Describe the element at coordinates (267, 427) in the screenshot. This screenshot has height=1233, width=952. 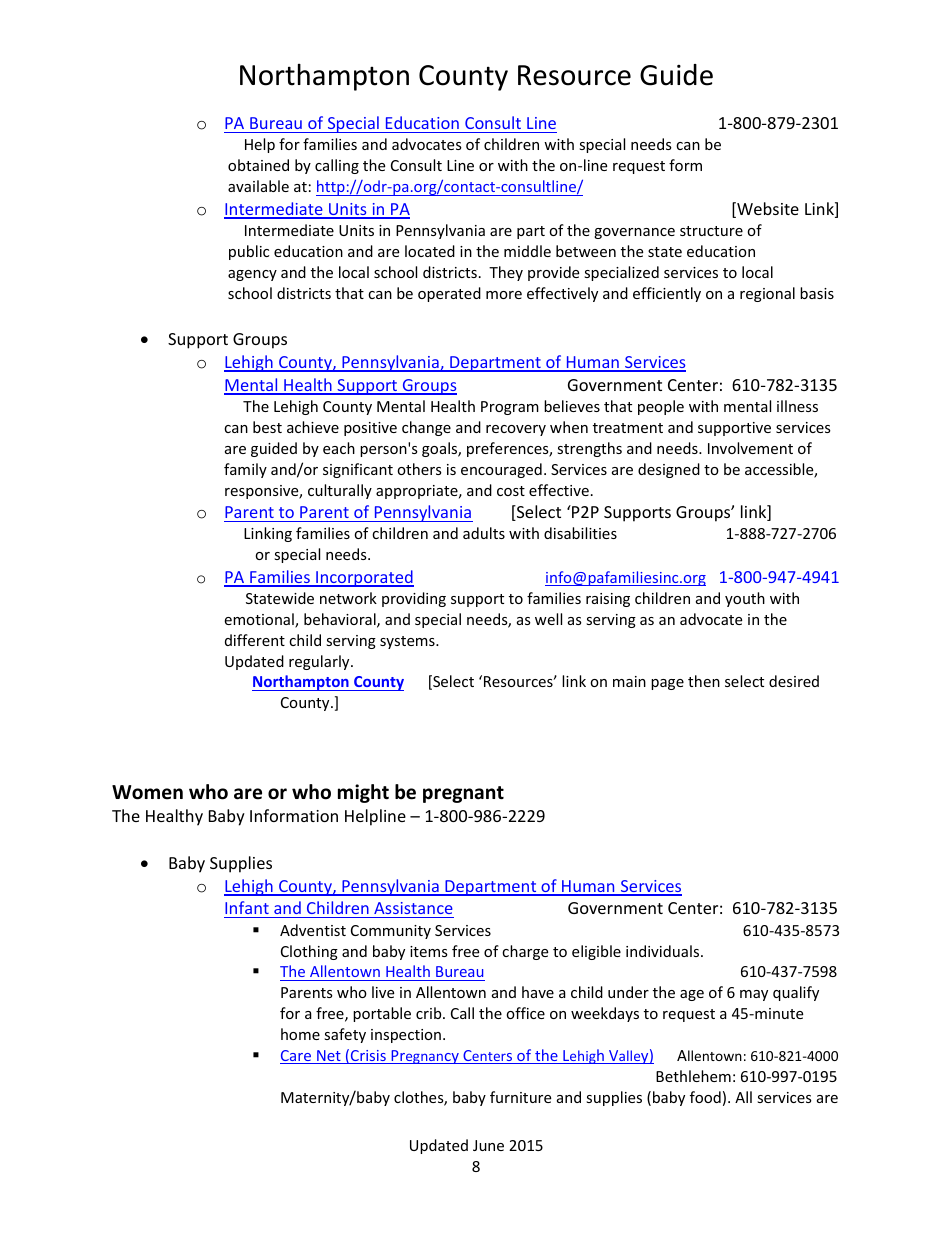
I see `best` at that location.
